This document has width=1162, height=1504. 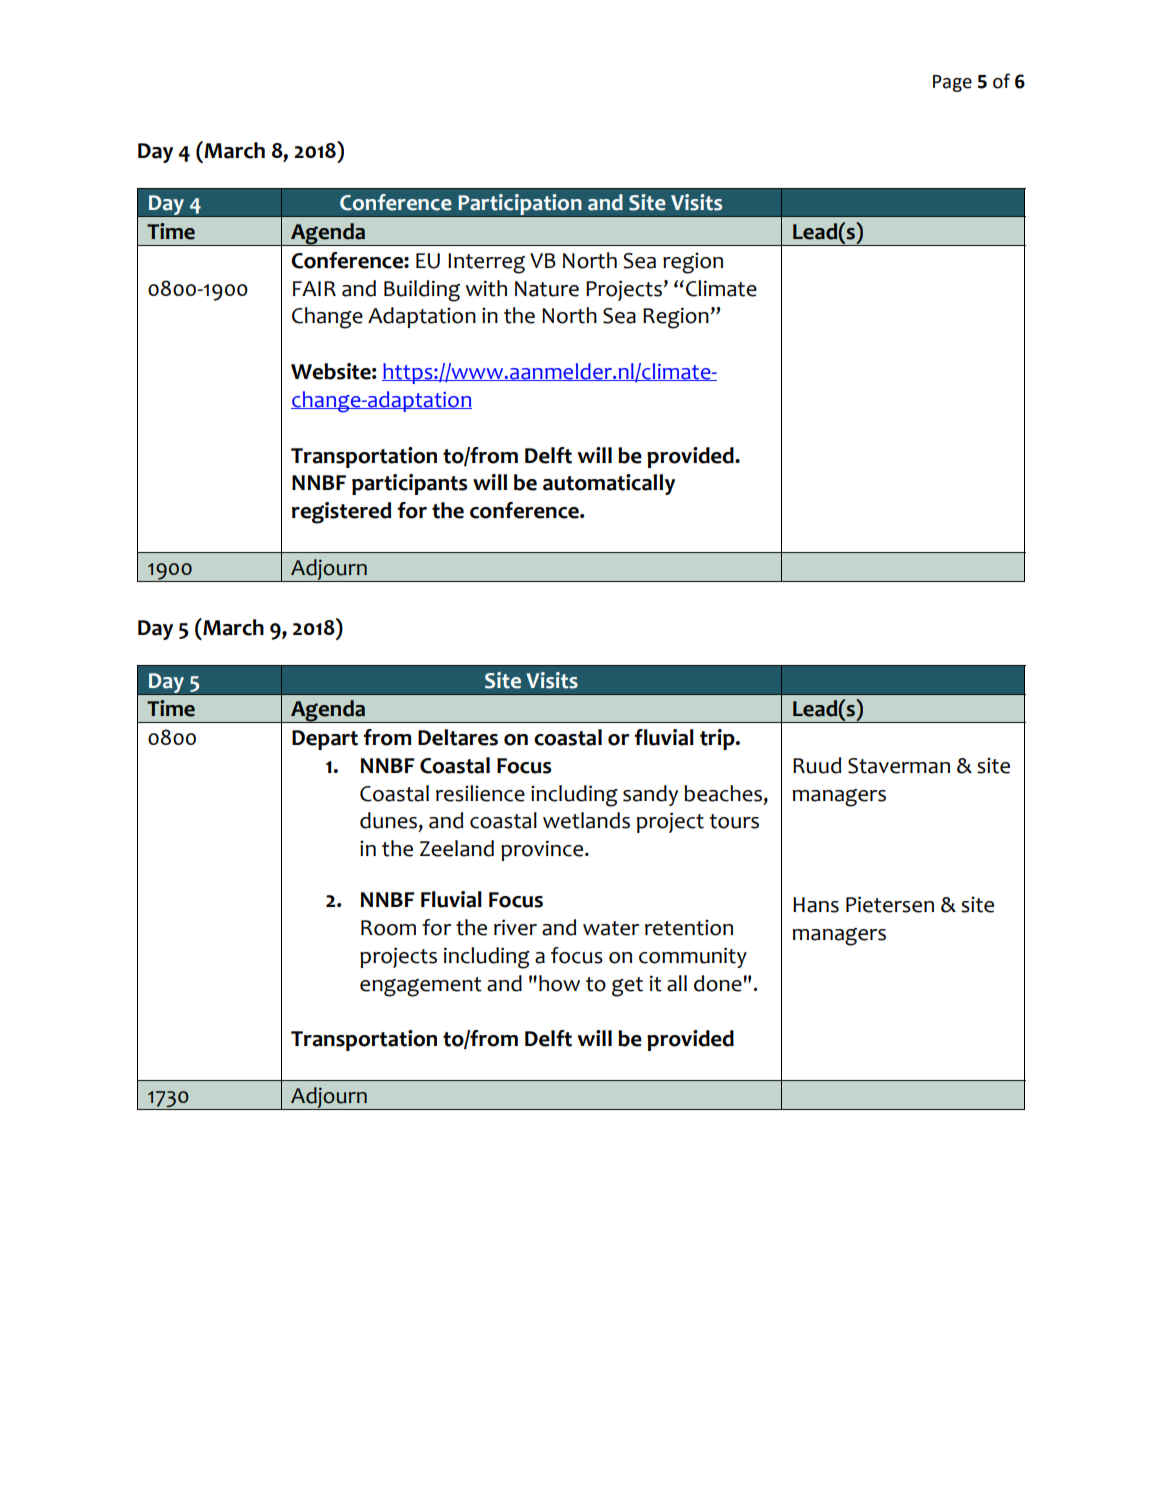 What do you see at coordinates (409, 484) in the document?
I see `participants` at bounding box center [409, 484].
